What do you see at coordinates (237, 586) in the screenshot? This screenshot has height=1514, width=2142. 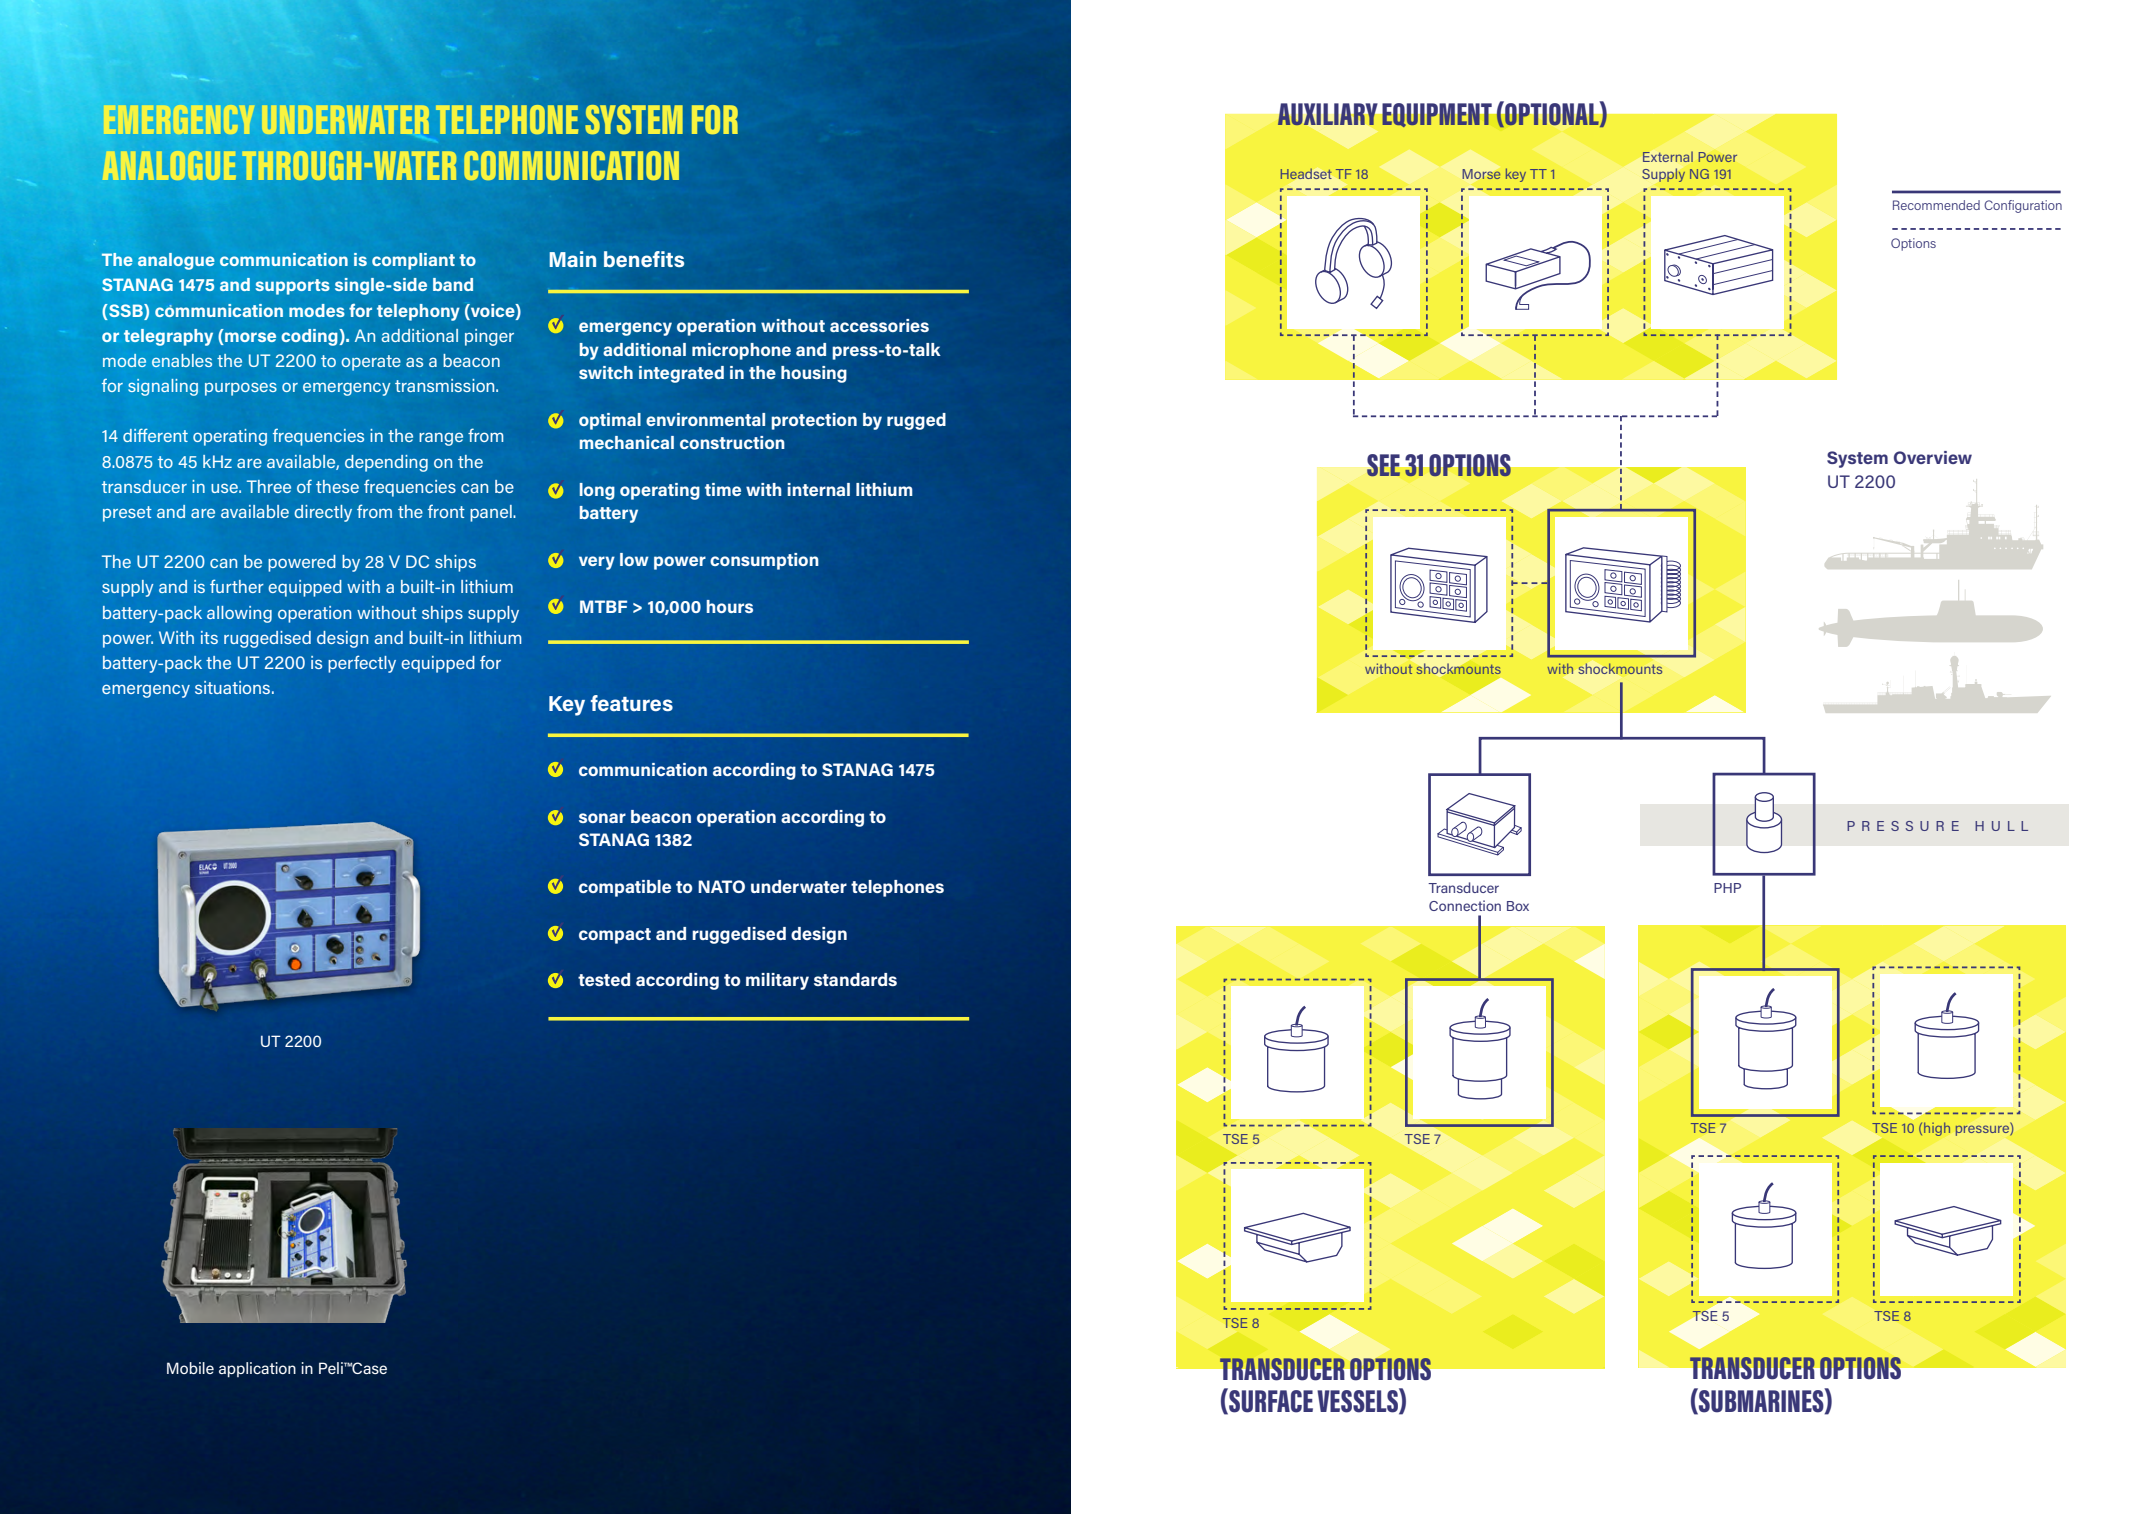 I see `further` at bounding box center [237, 586].
